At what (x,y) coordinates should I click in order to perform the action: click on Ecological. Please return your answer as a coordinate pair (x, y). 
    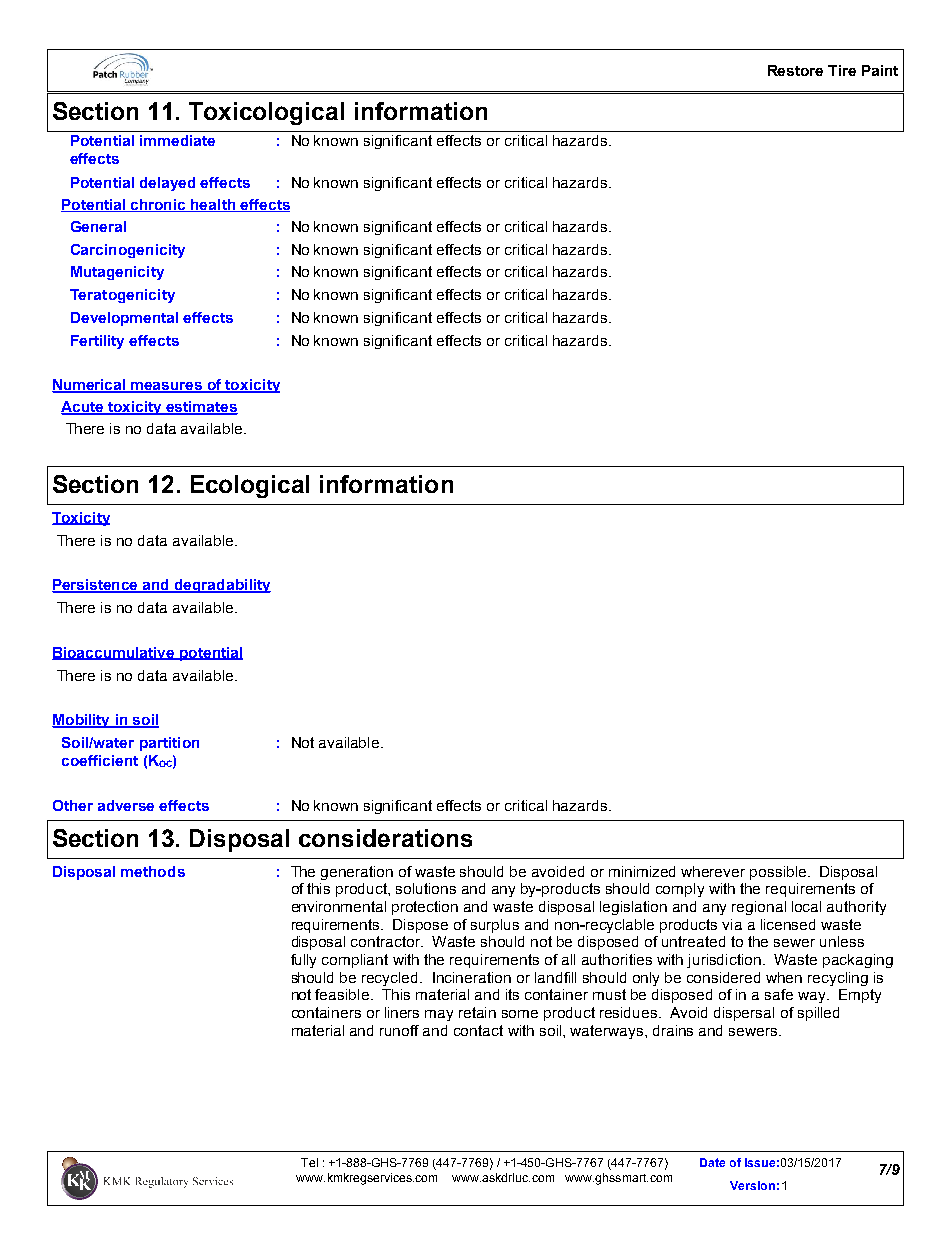
    Looking at the image, I should click on (250, 486).
